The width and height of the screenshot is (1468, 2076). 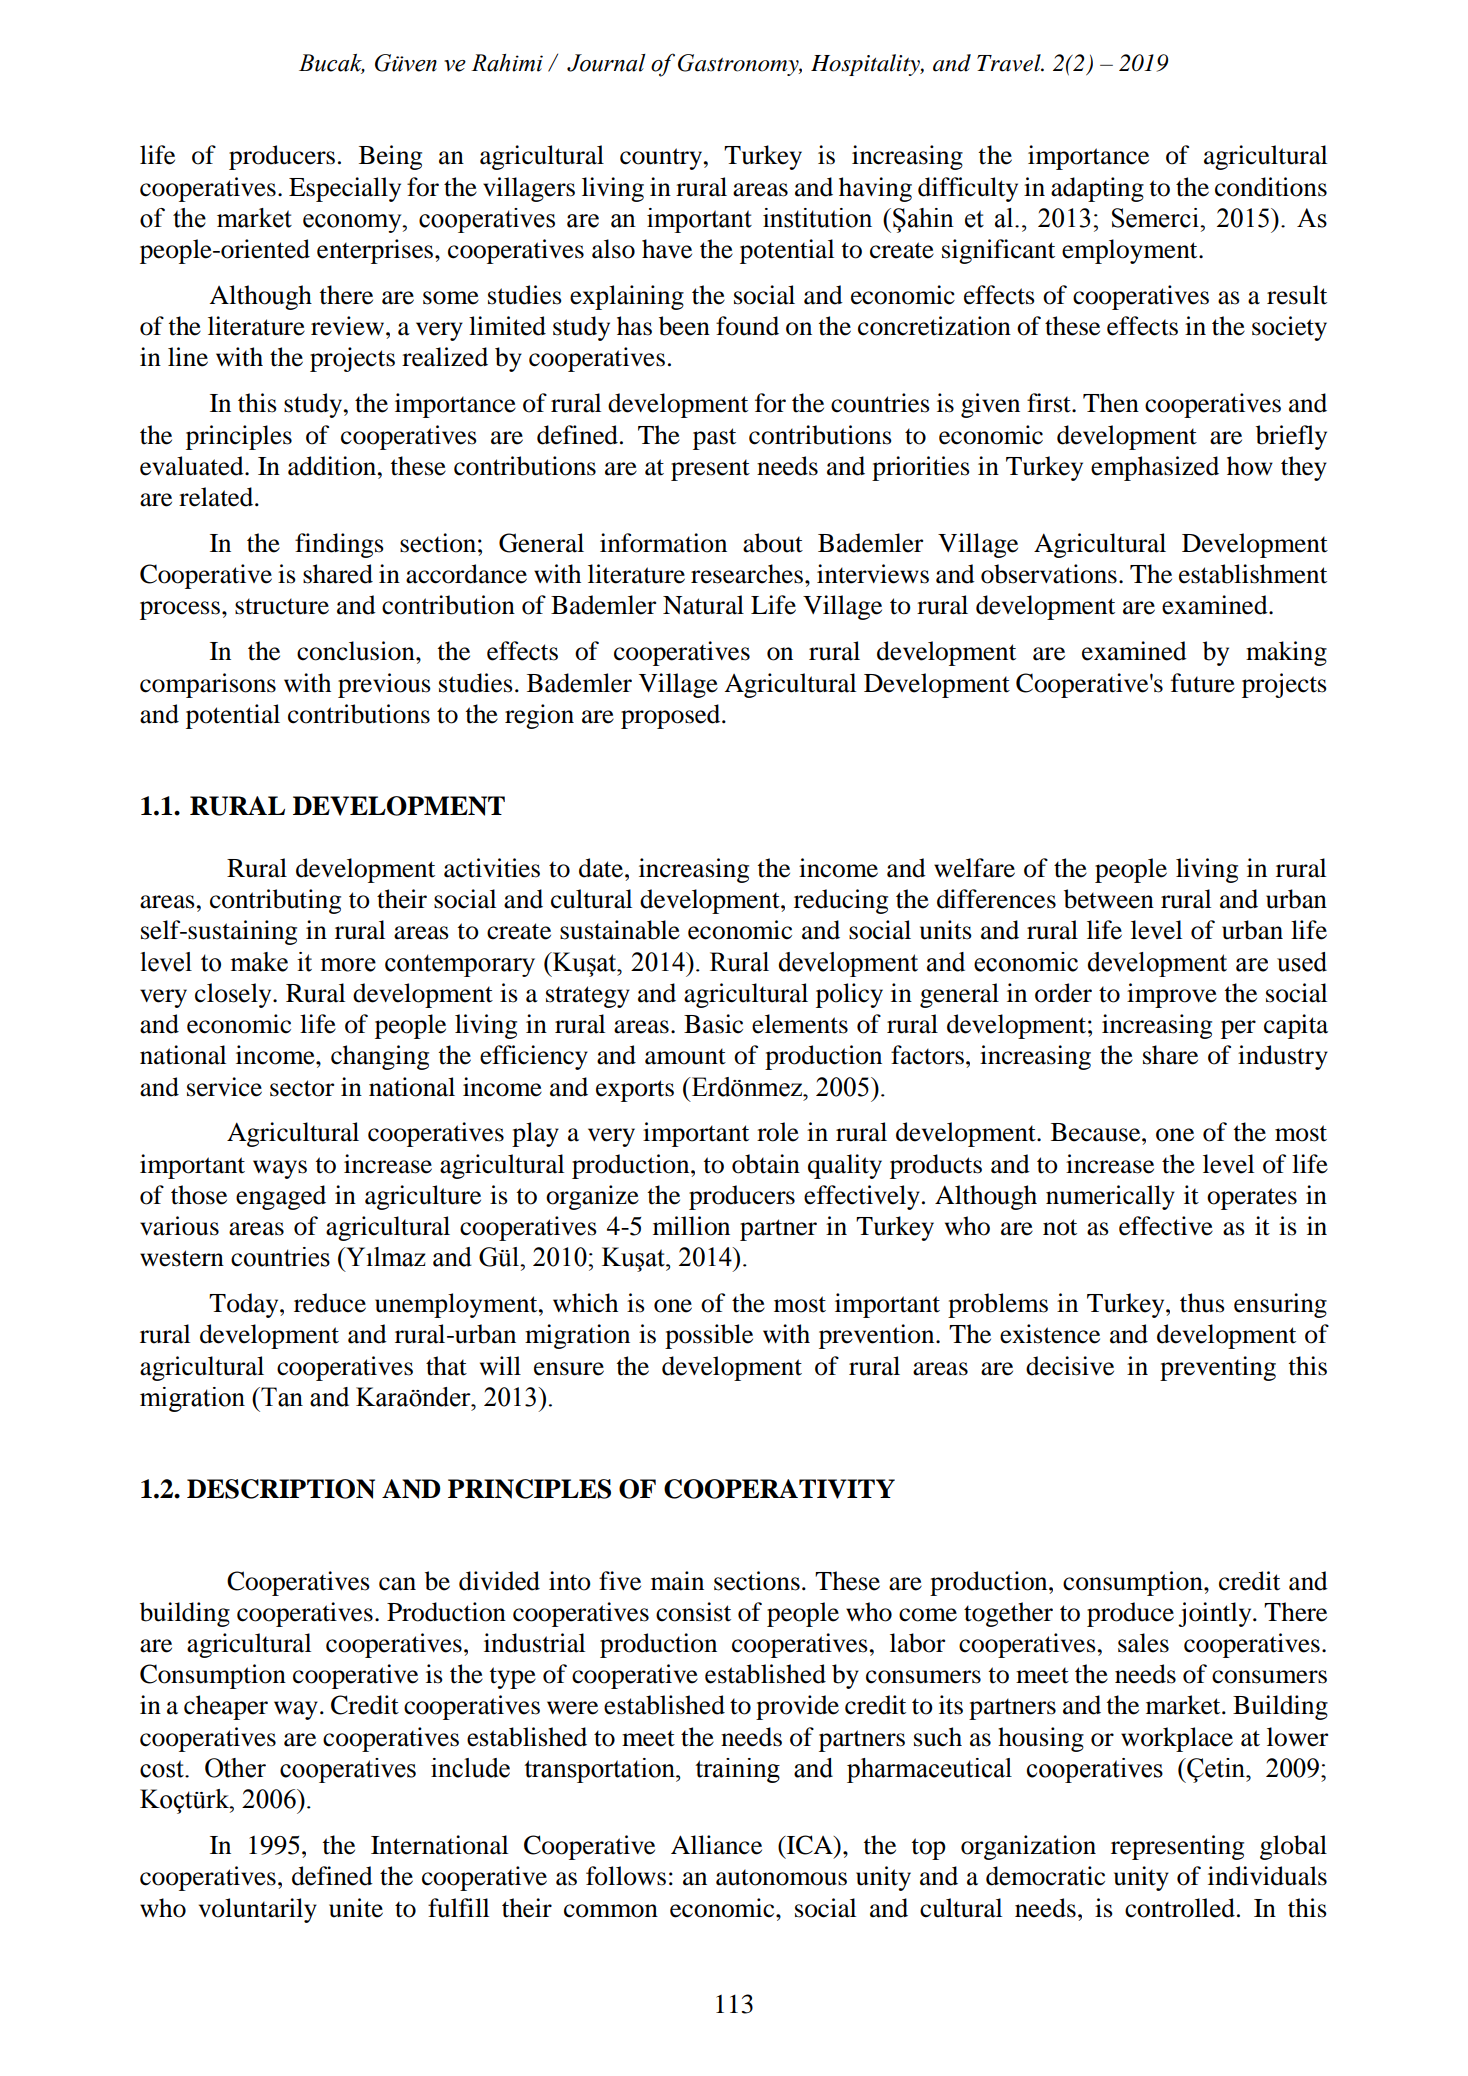 I want to click on Alliance, so click(x=716, y=1845).
